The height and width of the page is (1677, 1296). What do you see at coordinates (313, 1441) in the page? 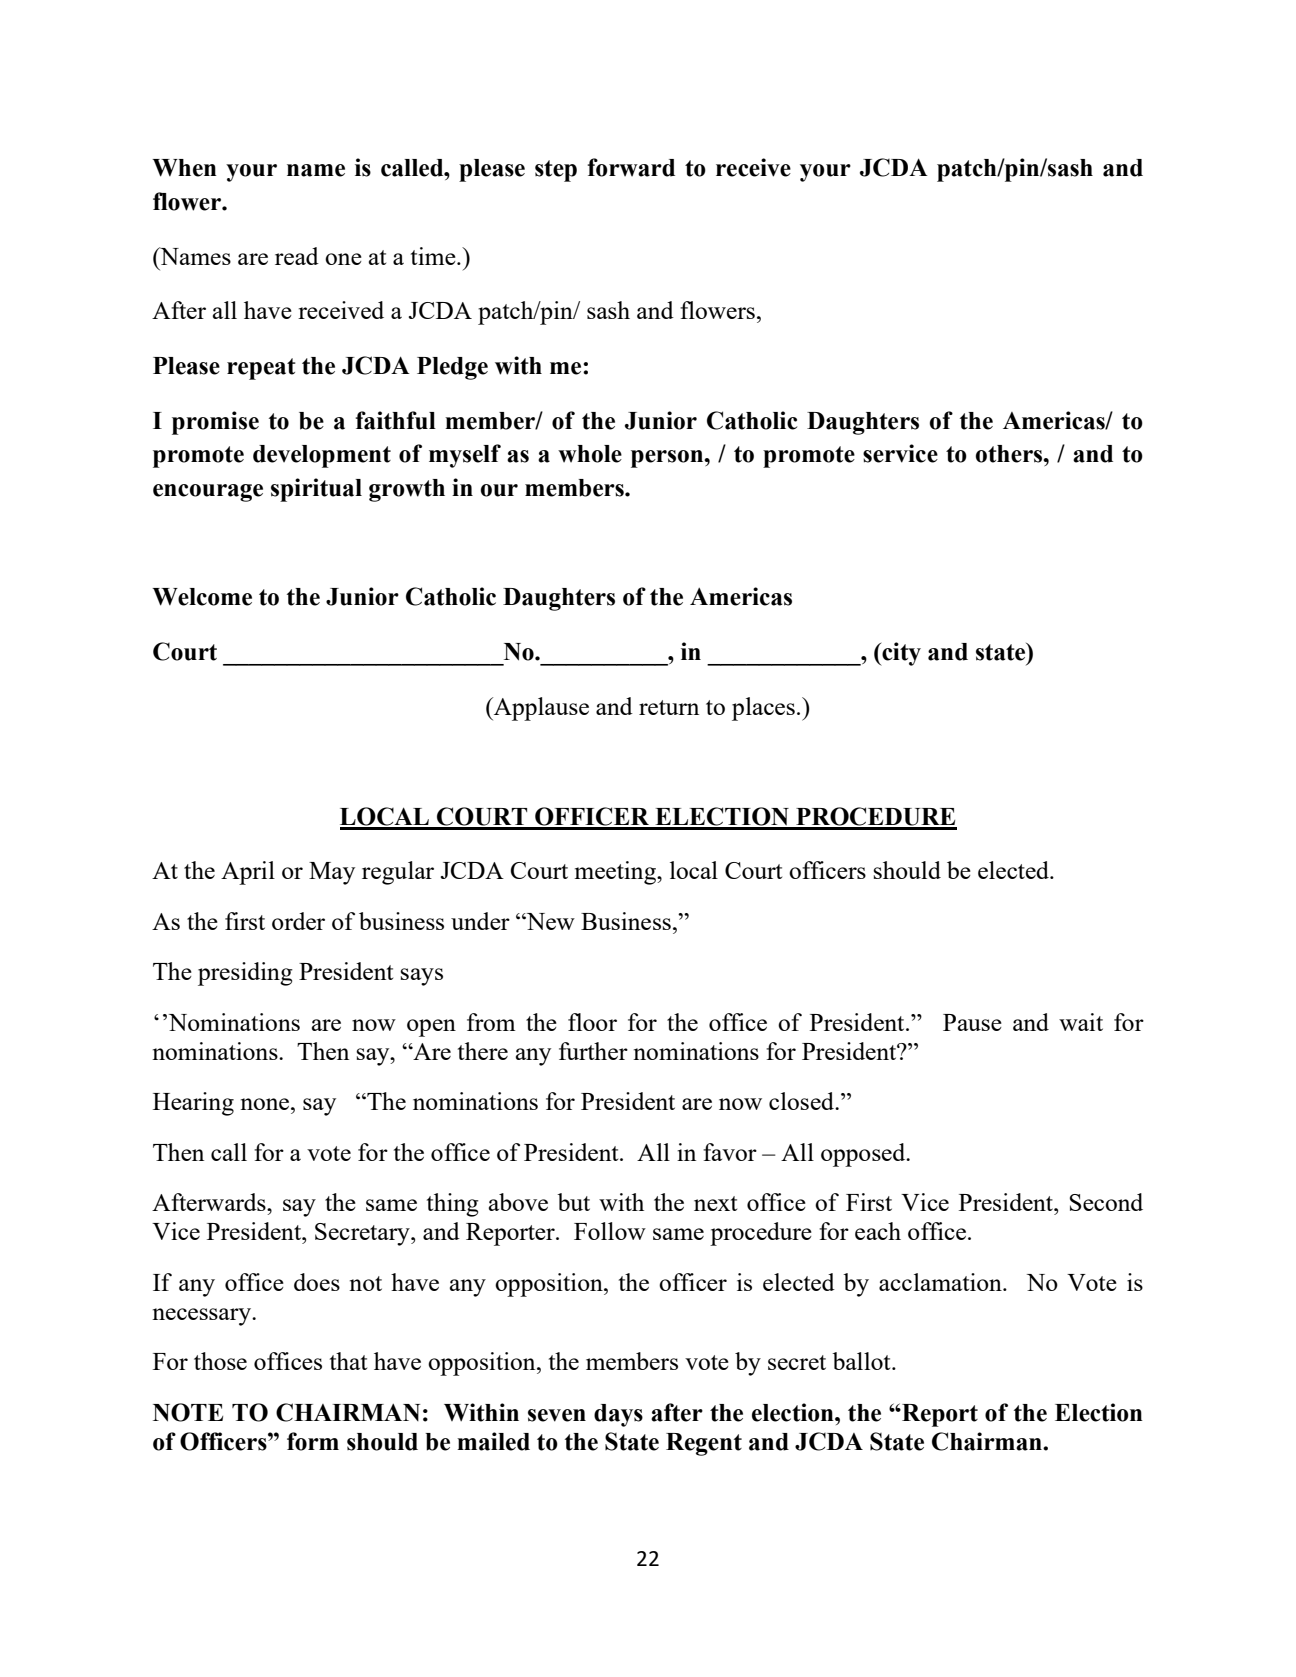
I see `form` at bounding box center [313, 1441].
